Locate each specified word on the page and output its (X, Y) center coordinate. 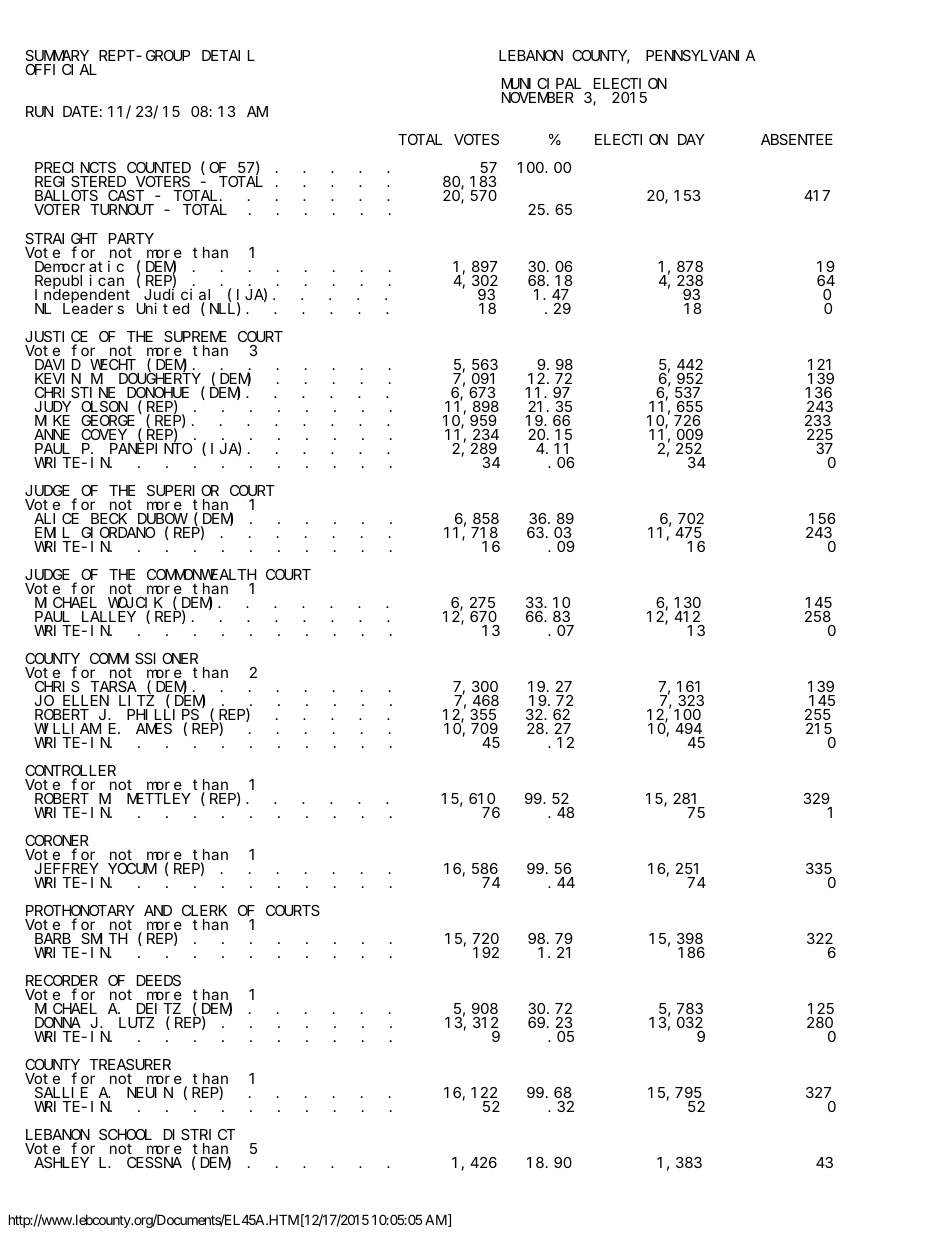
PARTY (131, 238)
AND (158, 911)
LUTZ (136, 1023)
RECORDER (62, 982)
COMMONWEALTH (201, 574)
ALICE (56, 518)
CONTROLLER (70, 772)
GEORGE (108, 420)
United (163, 308)
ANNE (52, 434)
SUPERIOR (183, 490)
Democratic (79, 267)
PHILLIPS (163, 716)
